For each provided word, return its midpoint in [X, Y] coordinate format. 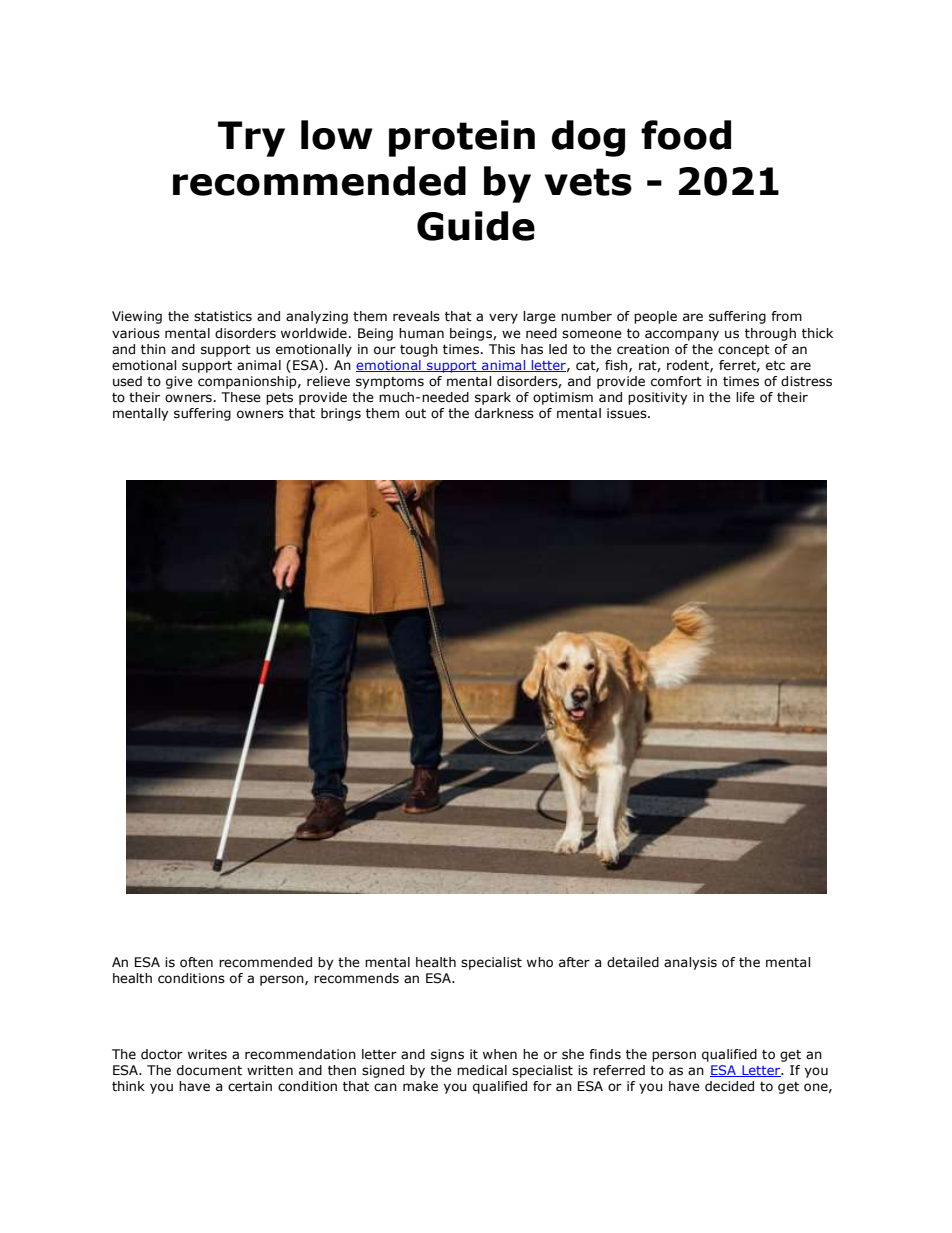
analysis [690, 963]
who [540, 962]
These [241, 397]
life [745, 397]
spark [493, 398]
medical [482, 1070]
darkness [504, 413]
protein [462, 138]
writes [207, 1054]
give [179, 382]
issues [628, 413]
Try [251, 139]
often [196, 962]
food [686, 135]
